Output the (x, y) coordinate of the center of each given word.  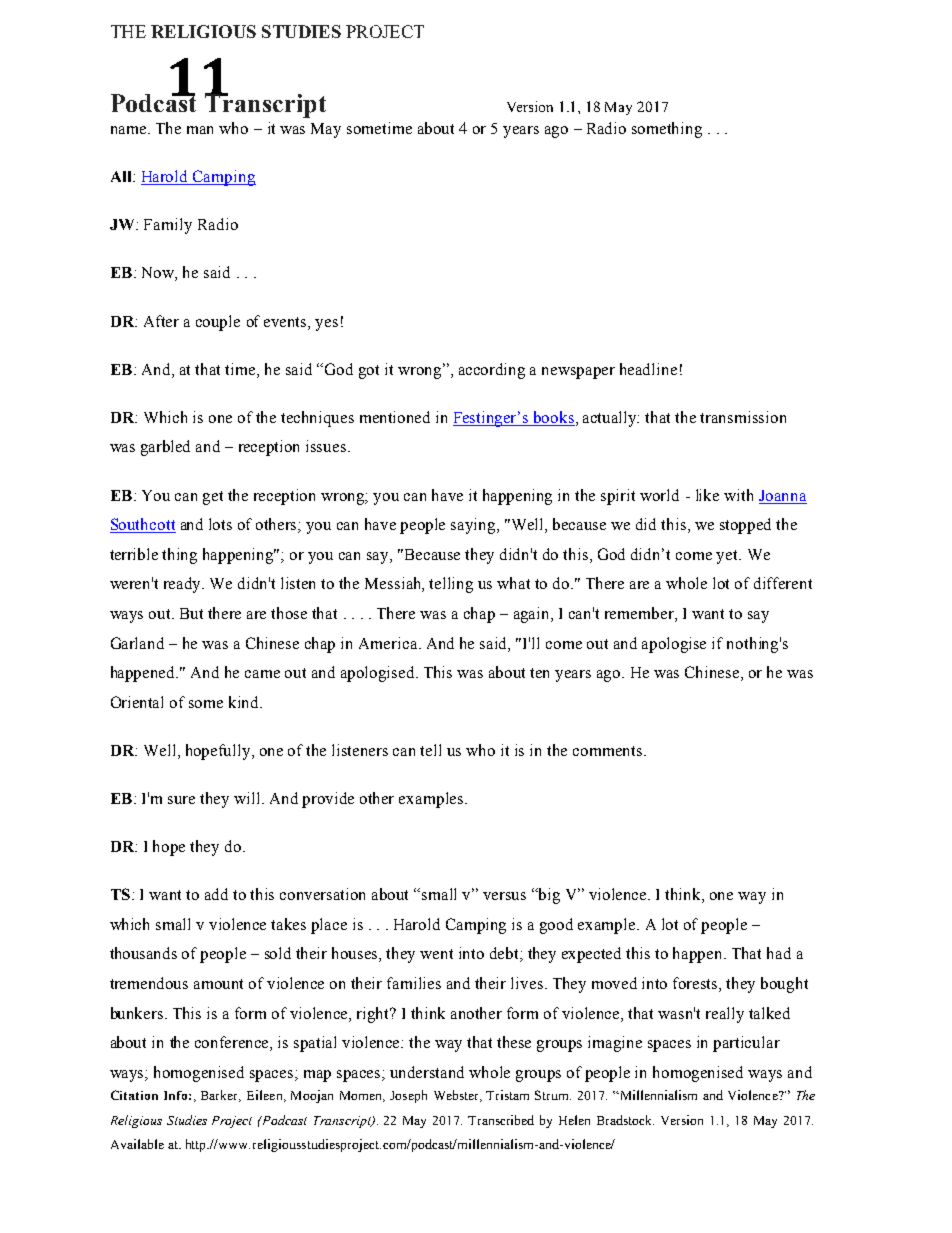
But (191, 613)
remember (640, 613)
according (492, 371)
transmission (743, 417)
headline (648, 369)
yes (326, 325)
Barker (221, 1096)
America (389, 643)
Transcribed (501, 1120)
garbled (165, 448)
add (216, 894)
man (200, 130)
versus (504, 896)
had (779, 953)
